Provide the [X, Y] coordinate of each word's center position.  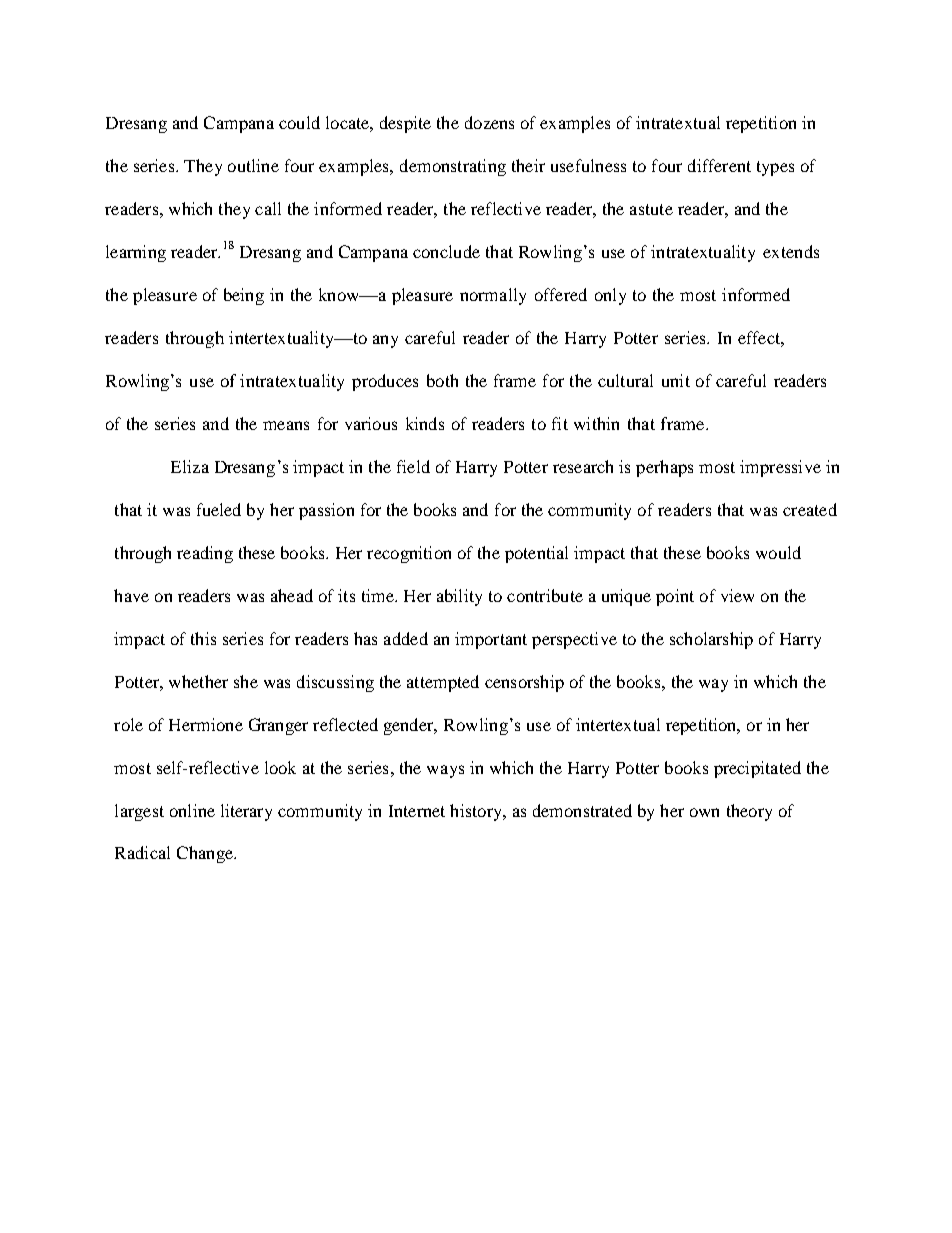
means [286, 425]
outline [253, 165]
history [477, 812]
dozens [489, 122]
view [737, 595]
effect [760, 337]
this [203, 638]
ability [459, 597]
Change [206, 854]
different [719, 165]
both [442, 380]
